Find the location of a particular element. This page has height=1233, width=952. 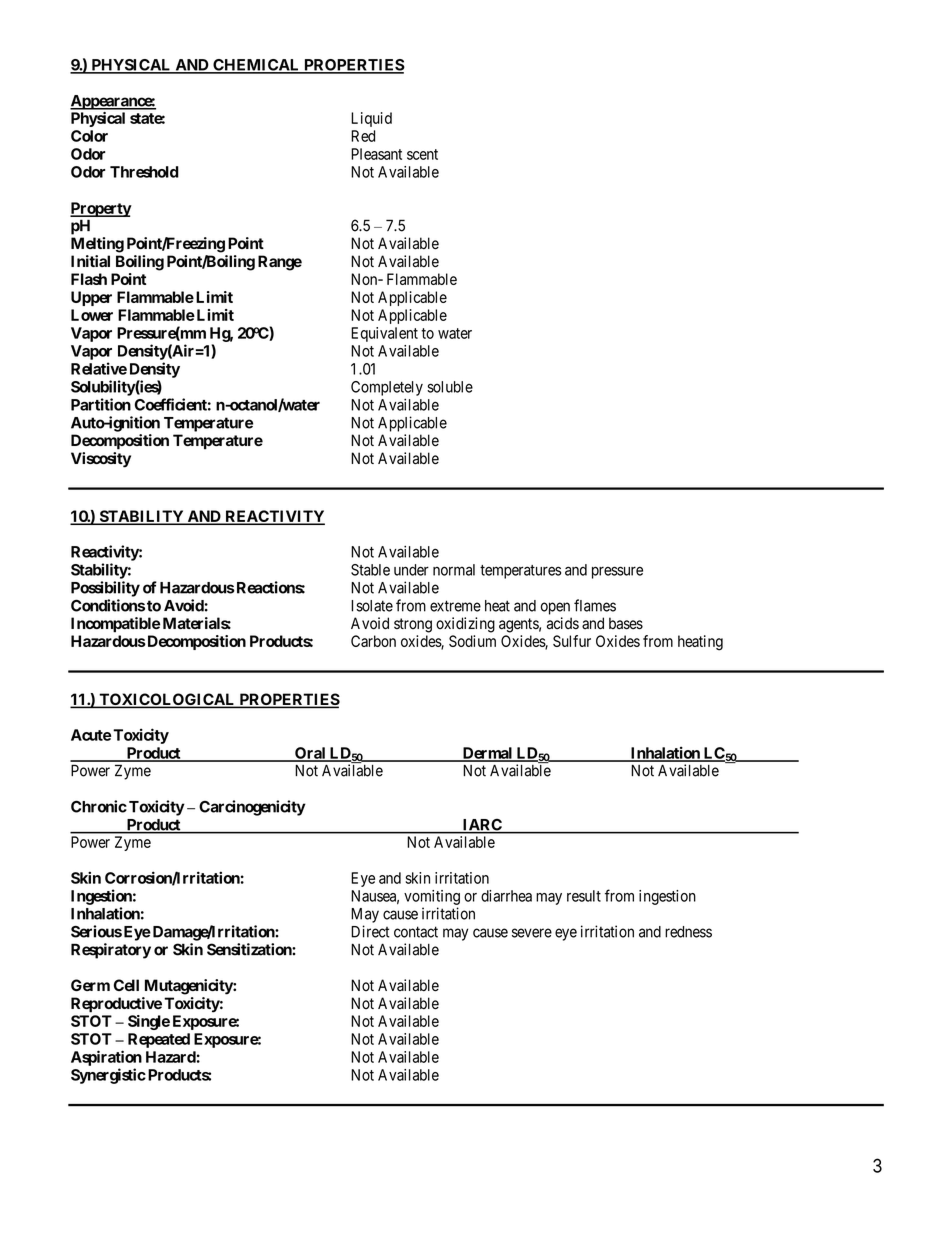

result is located at coordinates (584, 896).
